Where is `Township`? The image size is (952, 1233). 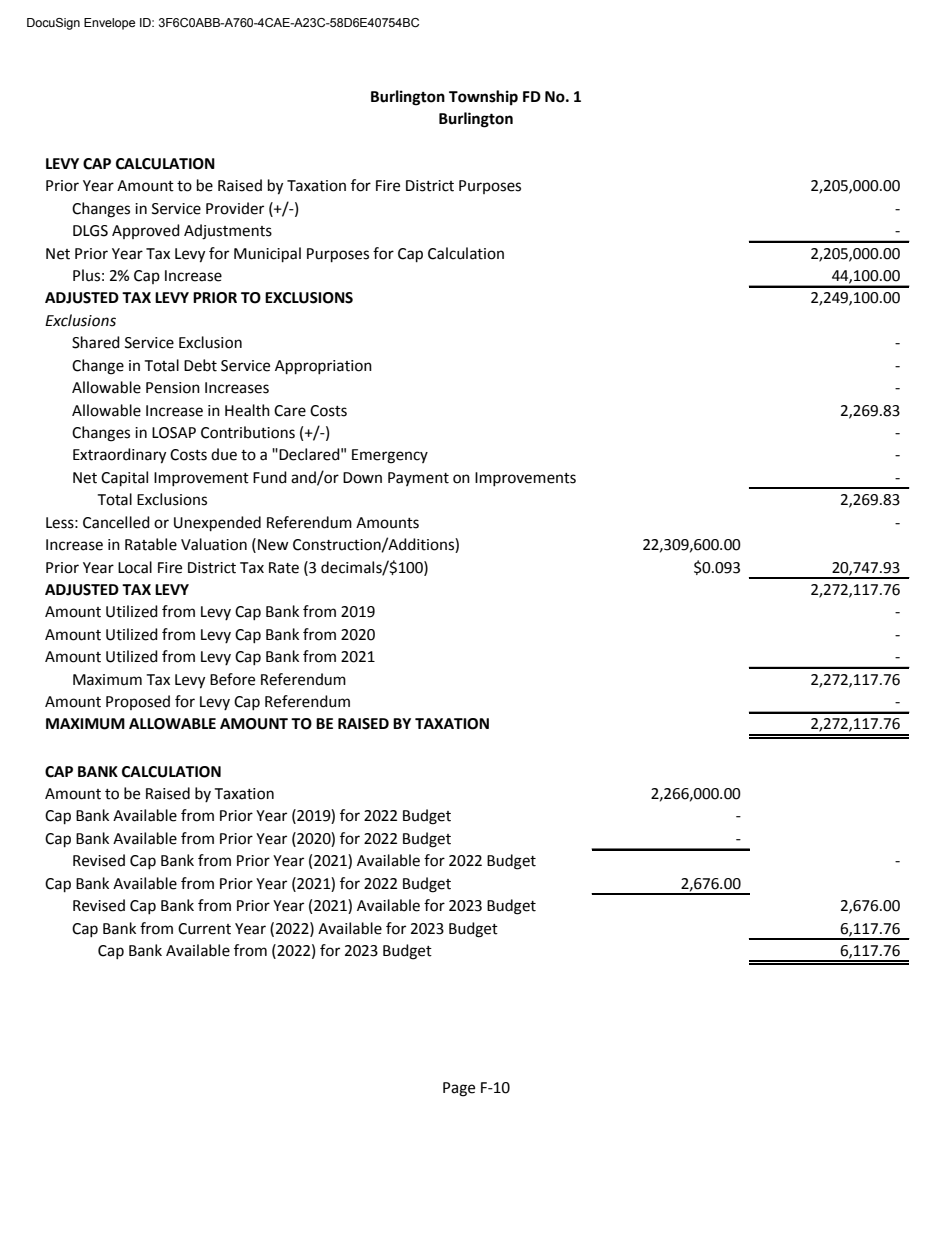 Township is located at coordinates (483, 98).
